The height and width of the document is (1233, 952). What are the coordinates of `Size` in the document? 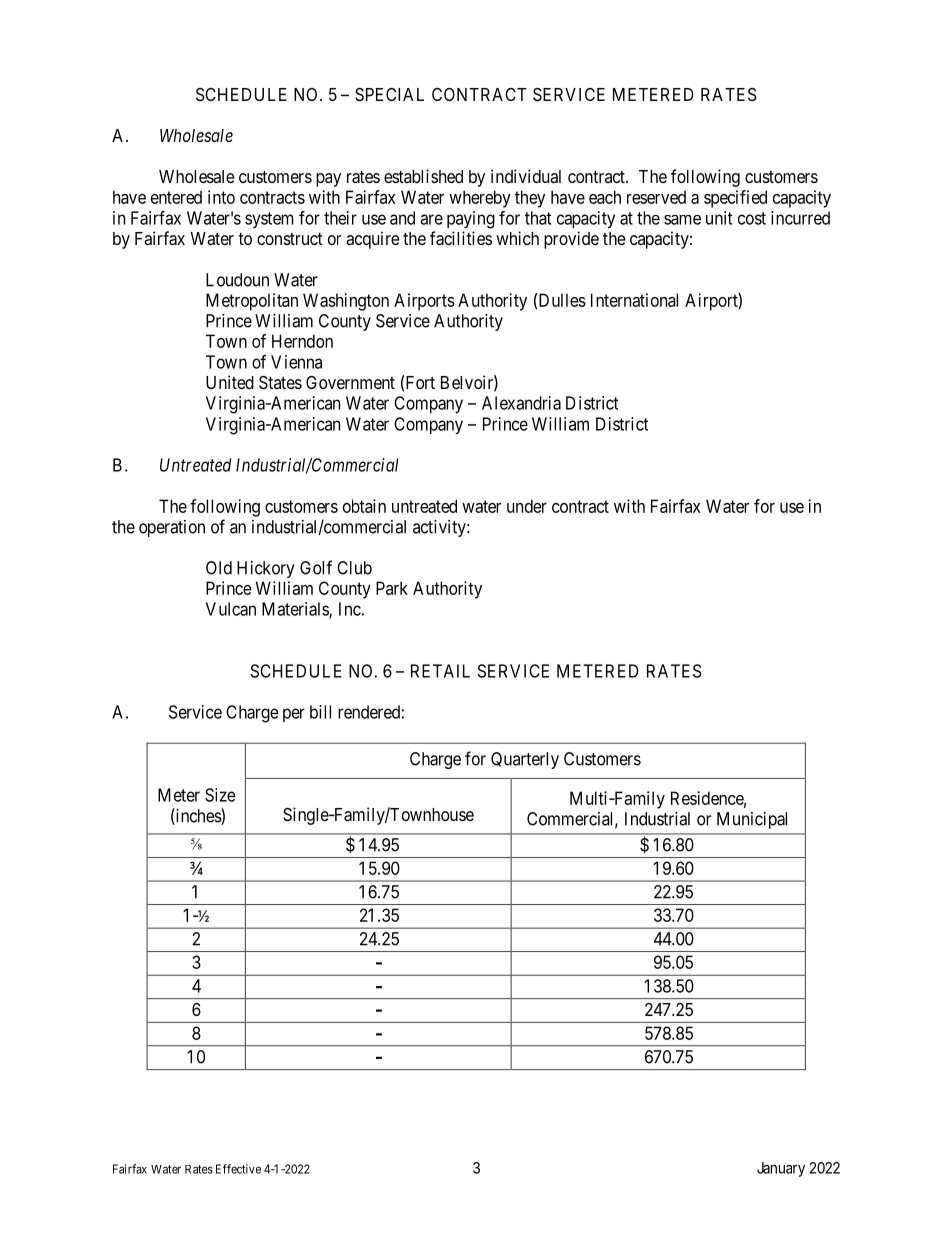 It's located at (220, 795).
